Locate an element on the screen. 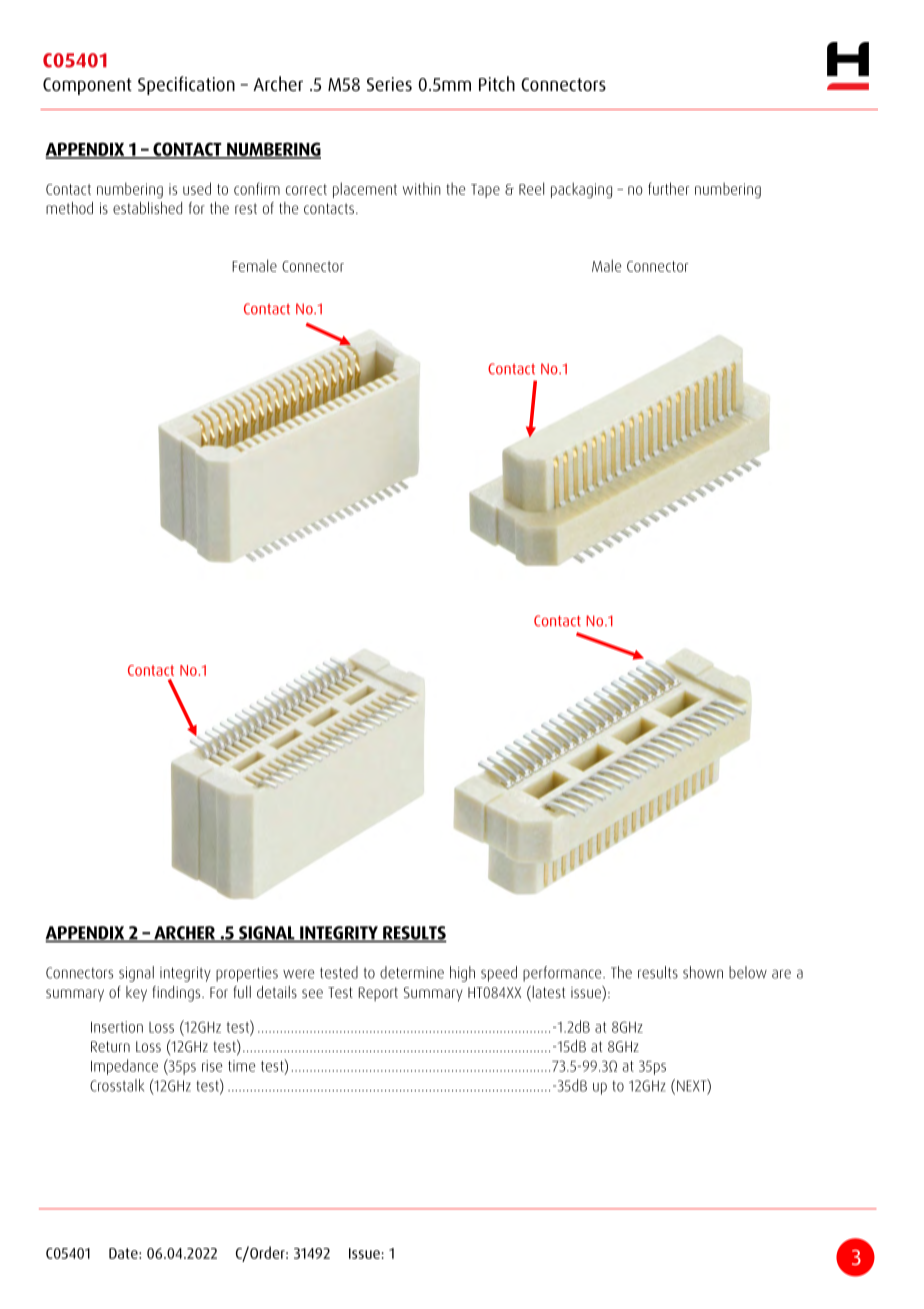  Specification is located at coordinates (186, 85).
